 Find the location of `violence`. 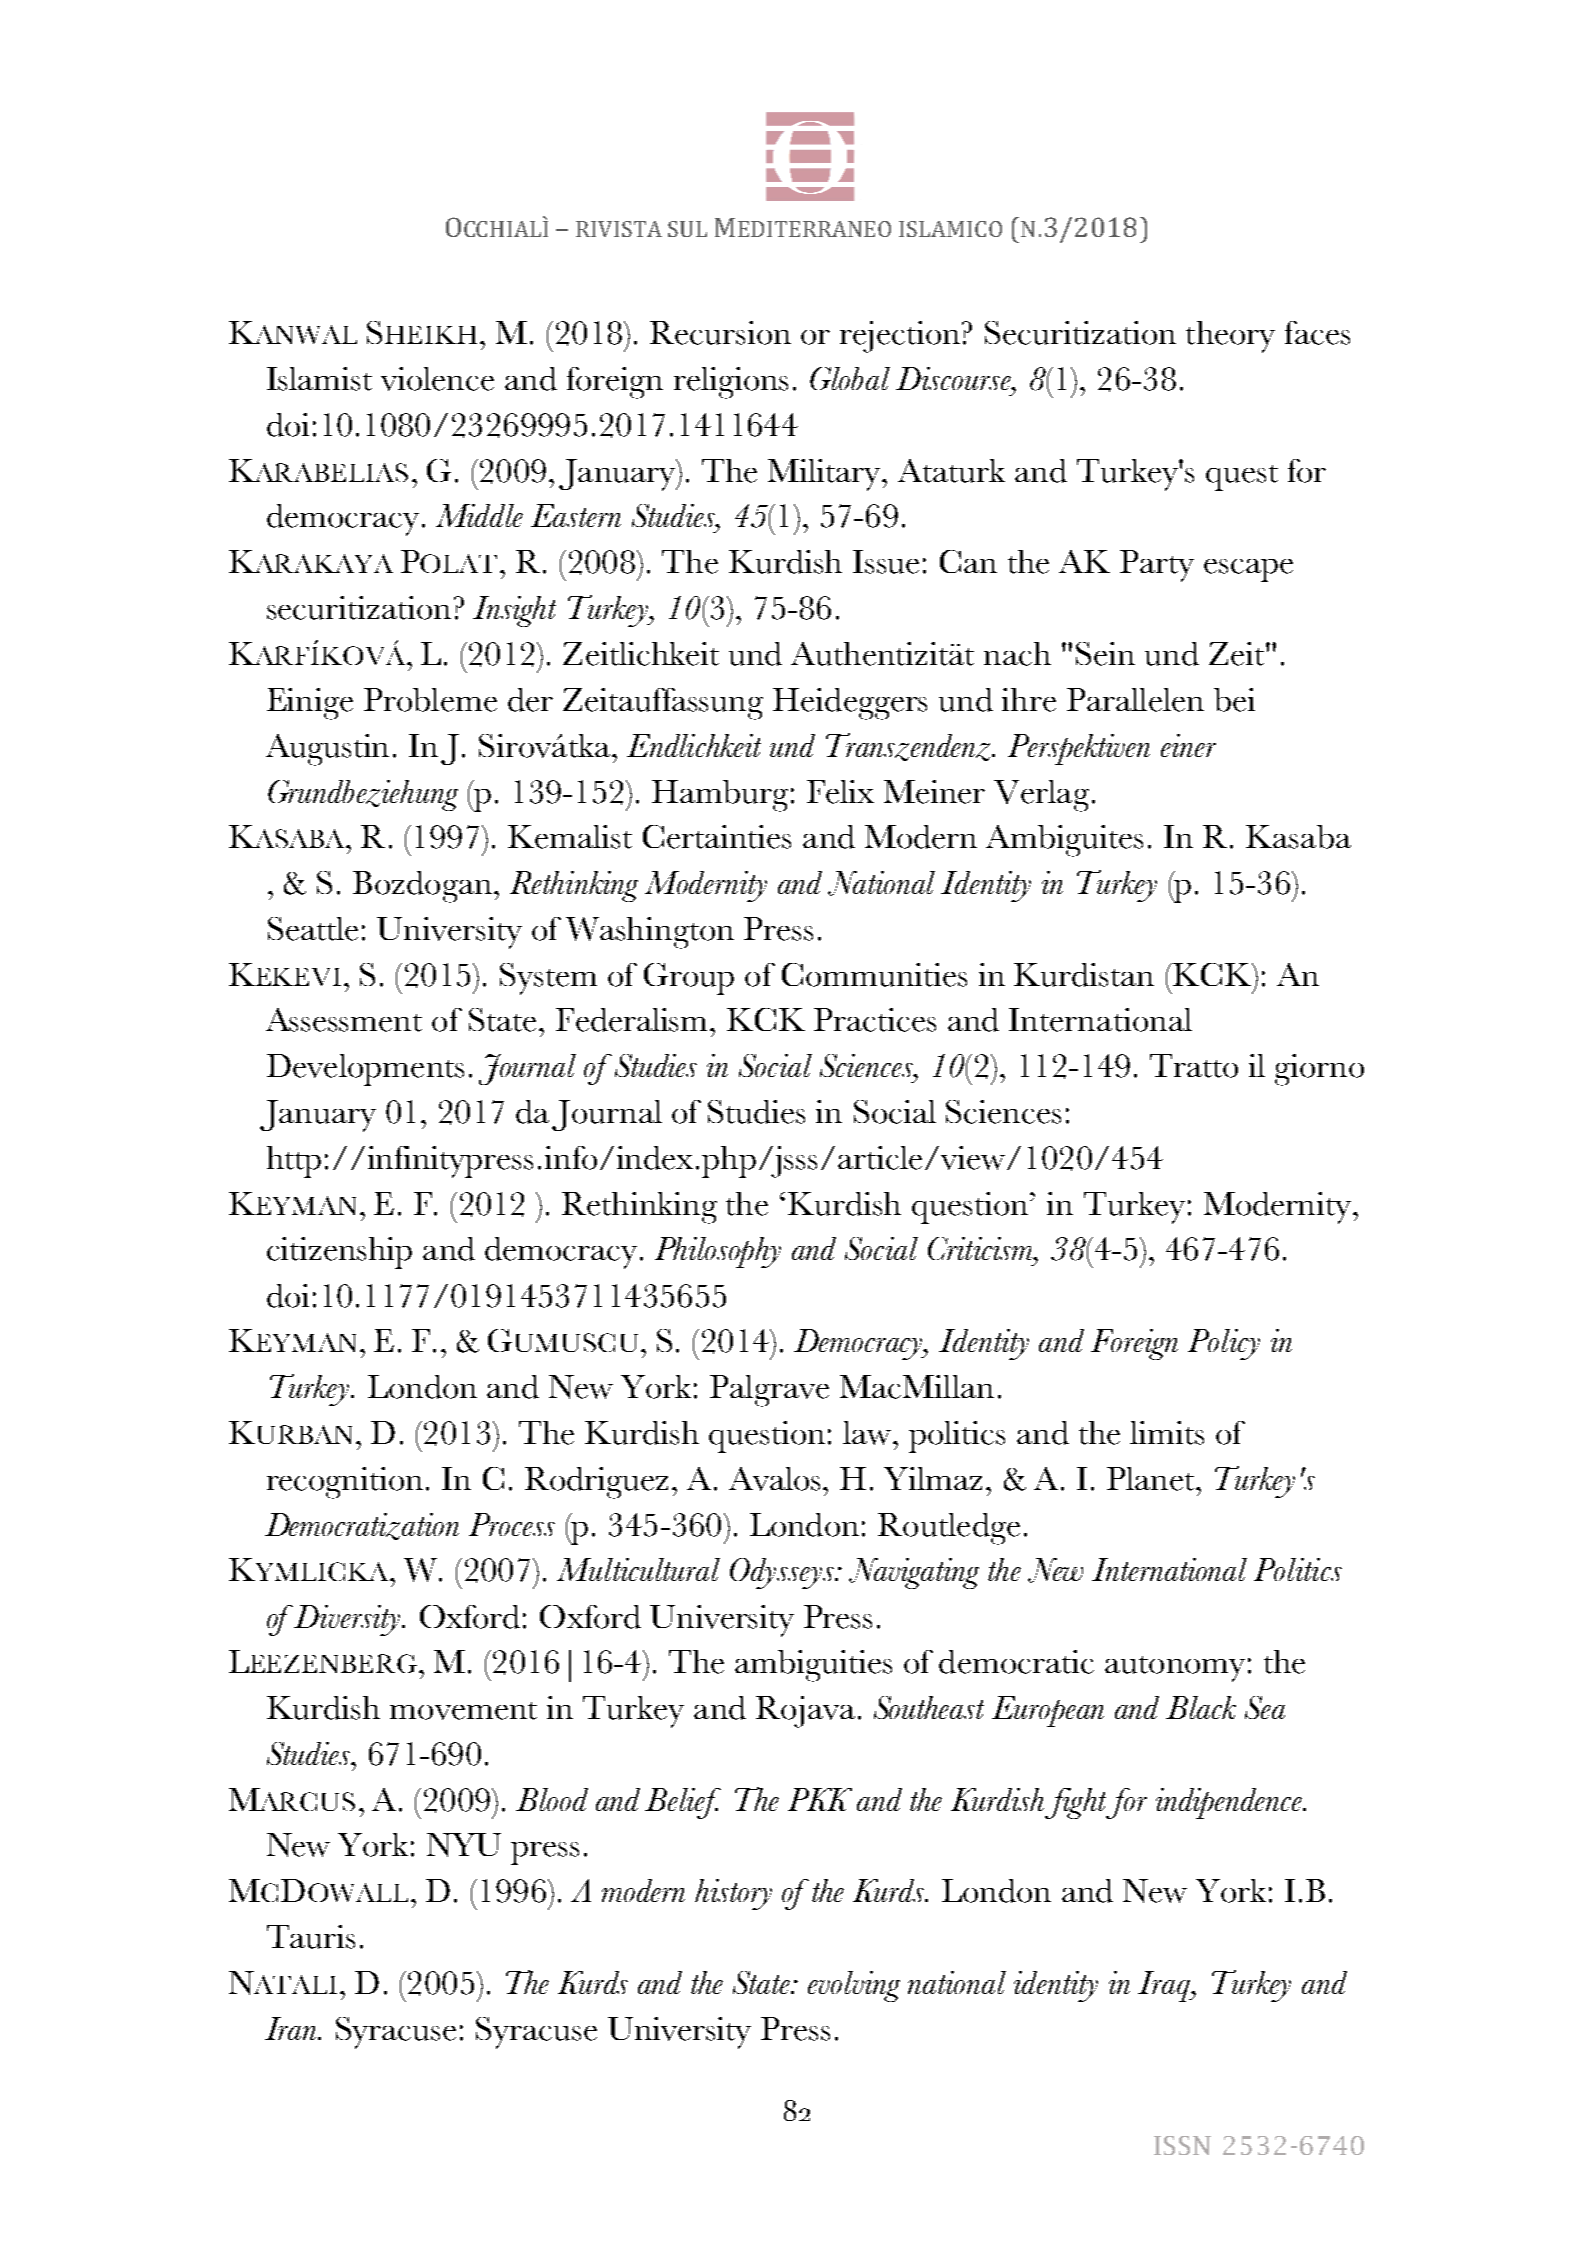

violence is located at coordinates (437, 379).
